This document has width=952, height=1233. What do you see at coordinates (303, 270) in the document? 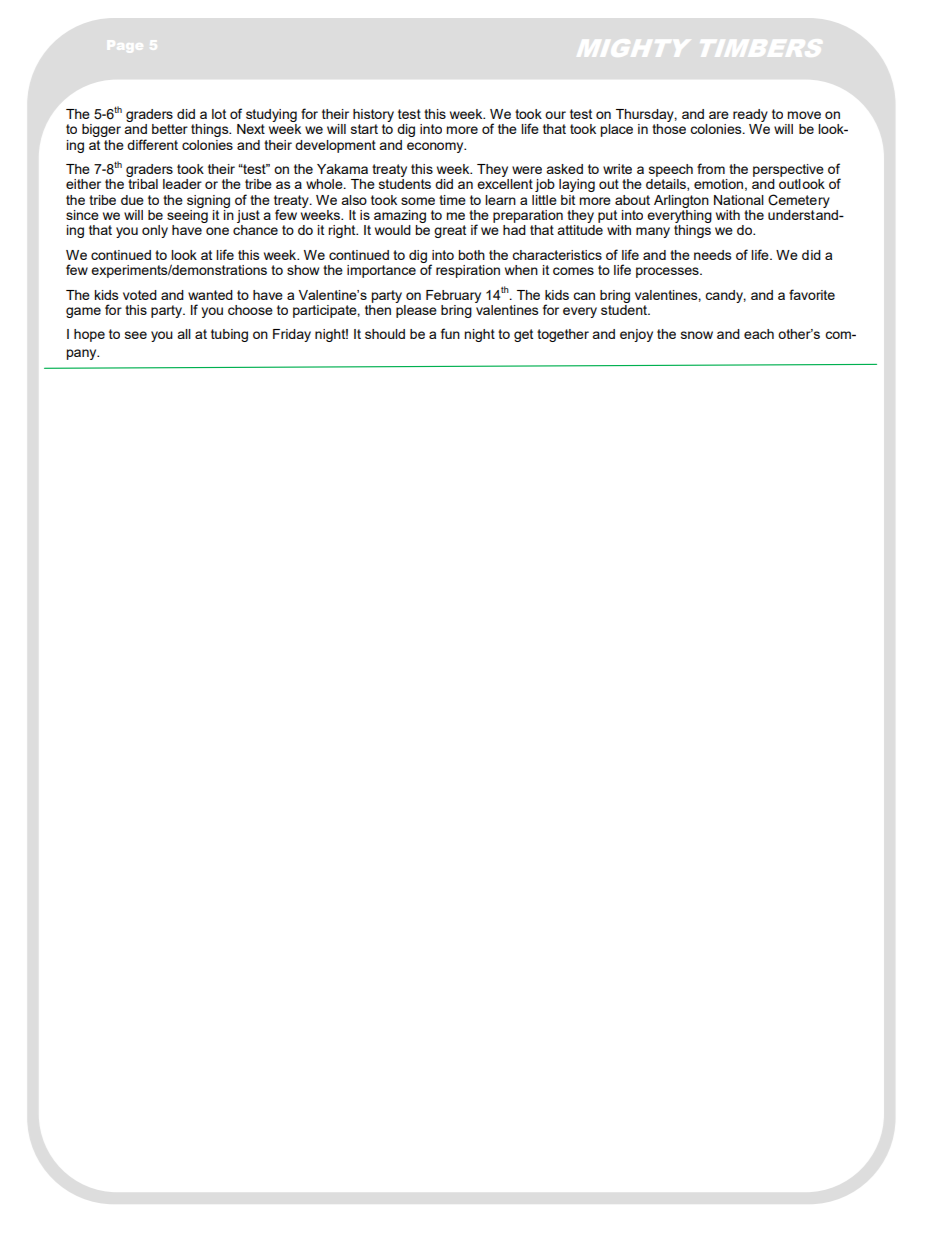
I see `show` at bounding box center [303, 270].
